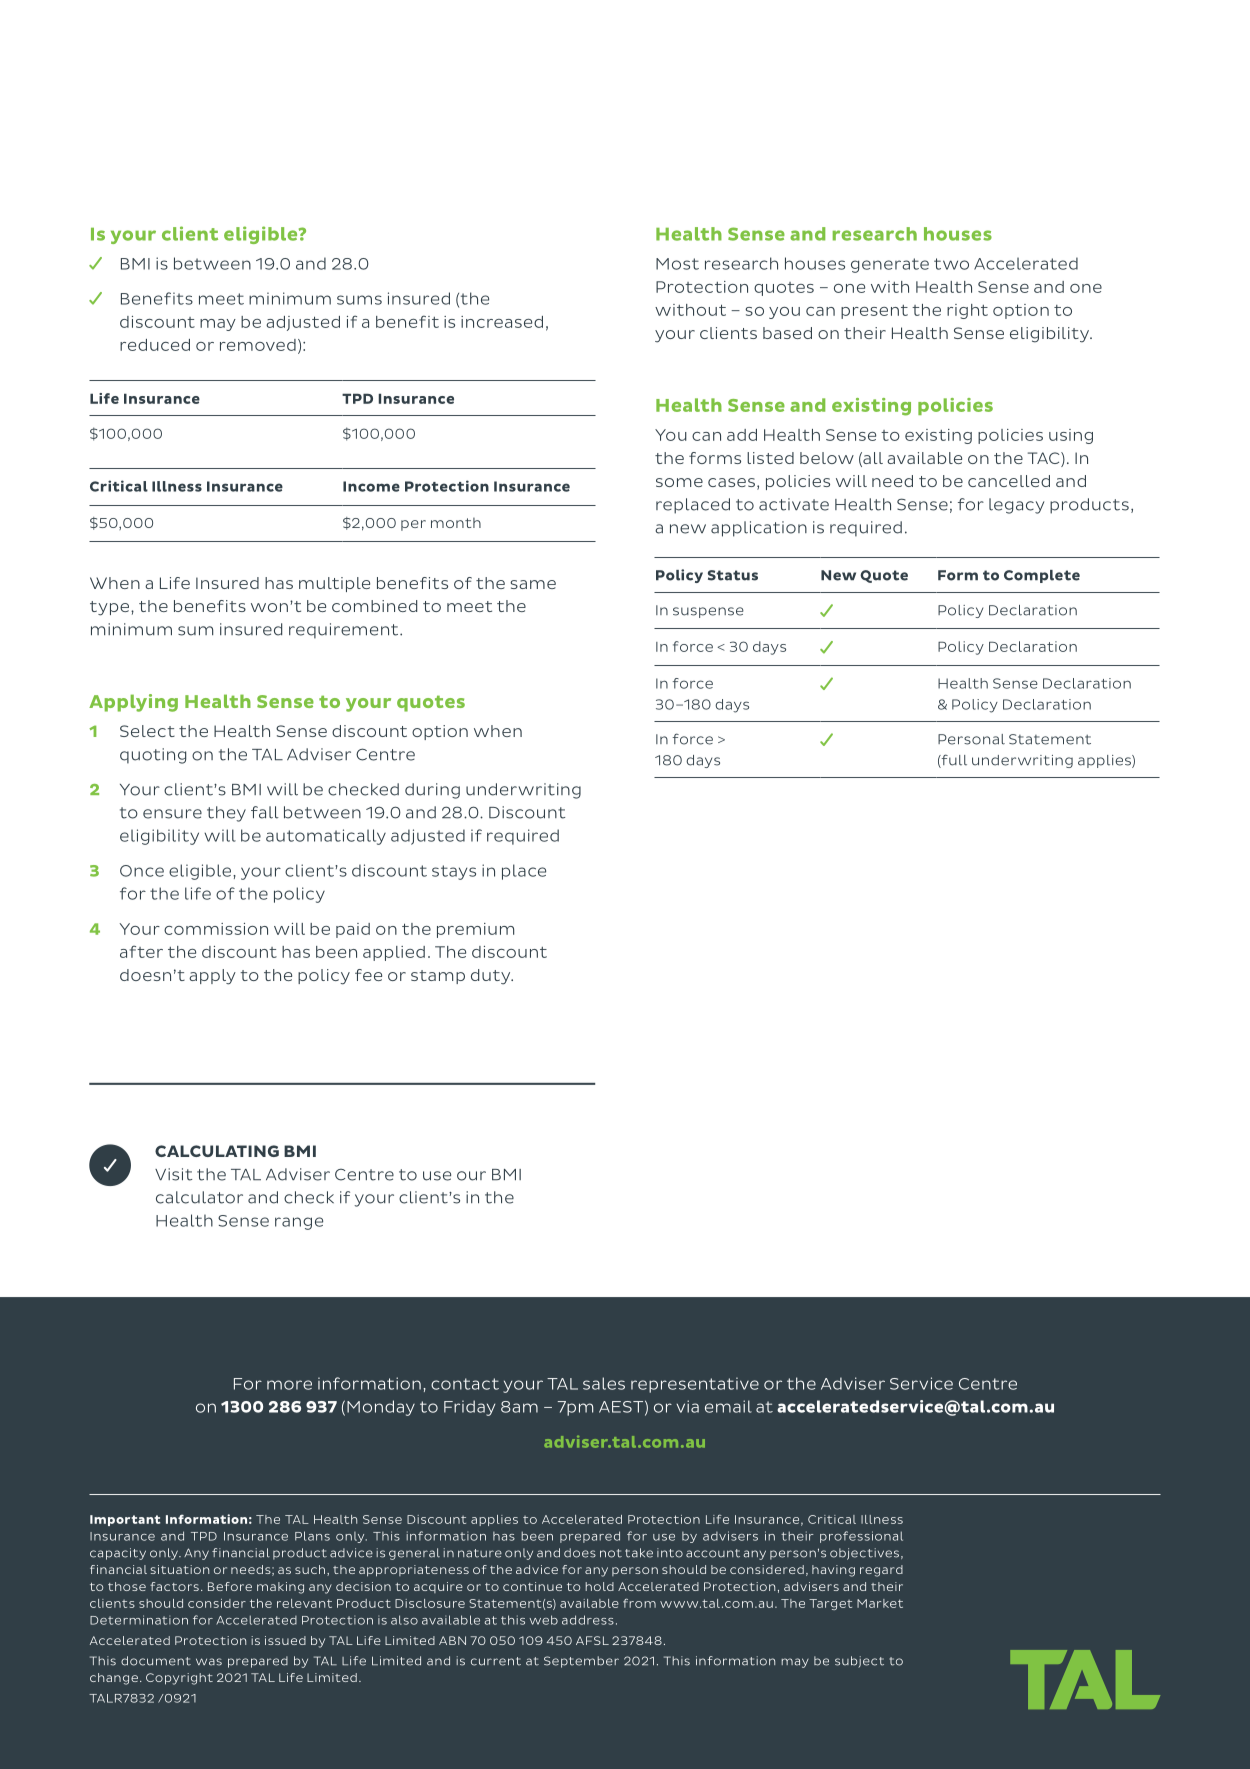 The width and height of the document is (1250, 1769). What do you see at coordinates (209, 1662) in the document?
I see `was` at bounding box center [209, 1662].
